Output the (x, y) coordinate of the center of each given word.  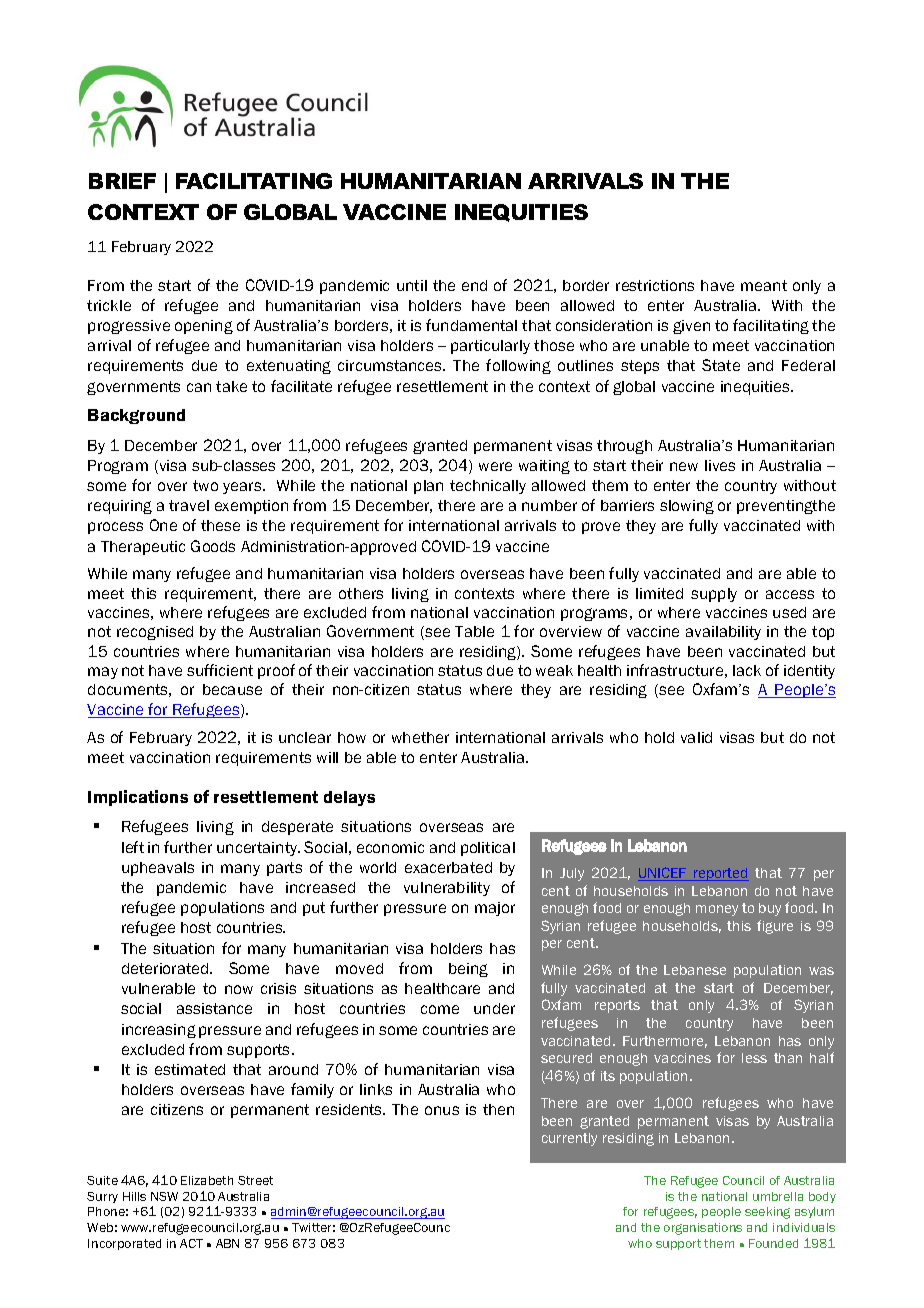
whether (420, 737)
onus (442, 1110)
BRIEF (122, 181)
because (232, 689)
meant (764, 285)
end (474, 285)
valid (696, 737)
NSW (164, 1196)
